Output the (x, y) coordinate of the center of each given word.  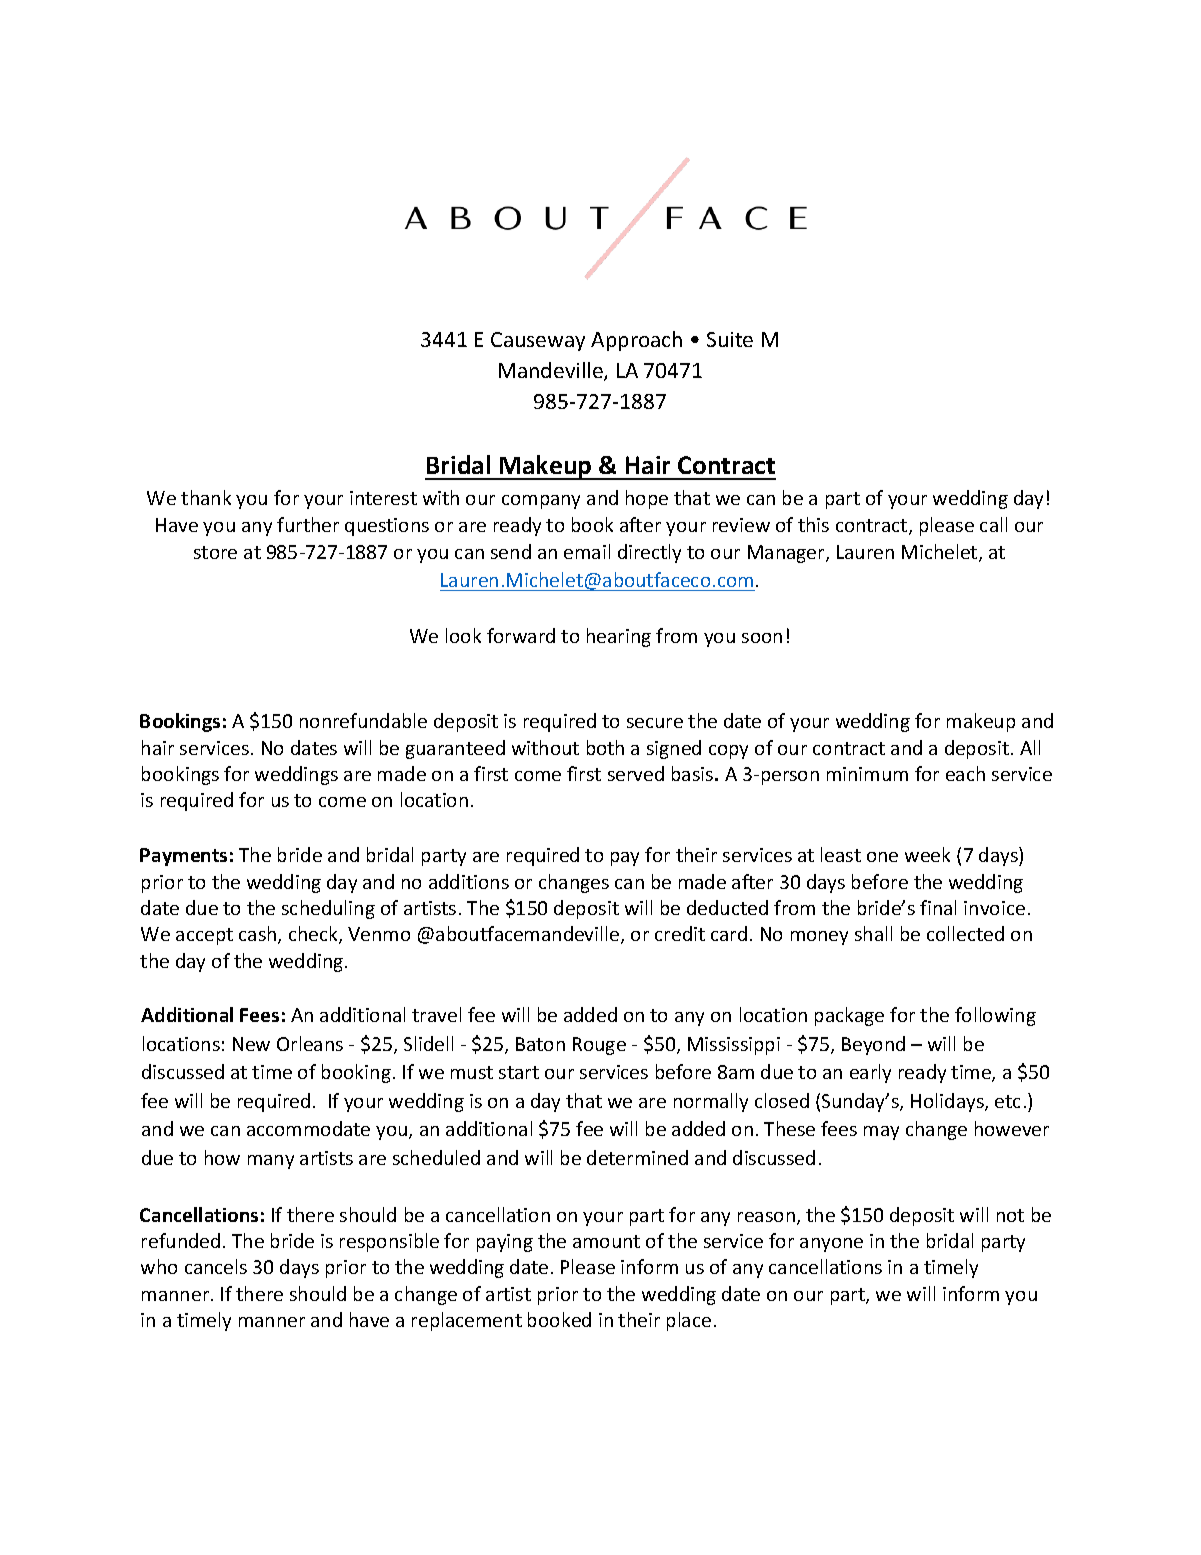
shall (873, 933)
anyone (831, 1245)
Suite (730, 339)
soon (762, 638)
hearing (619, 637)
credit (680, 933)
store (215, 552)
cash (259, 935)
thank (206, 497)
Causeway (538, 341)
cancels (216, 1266)
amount (606, 1241)
